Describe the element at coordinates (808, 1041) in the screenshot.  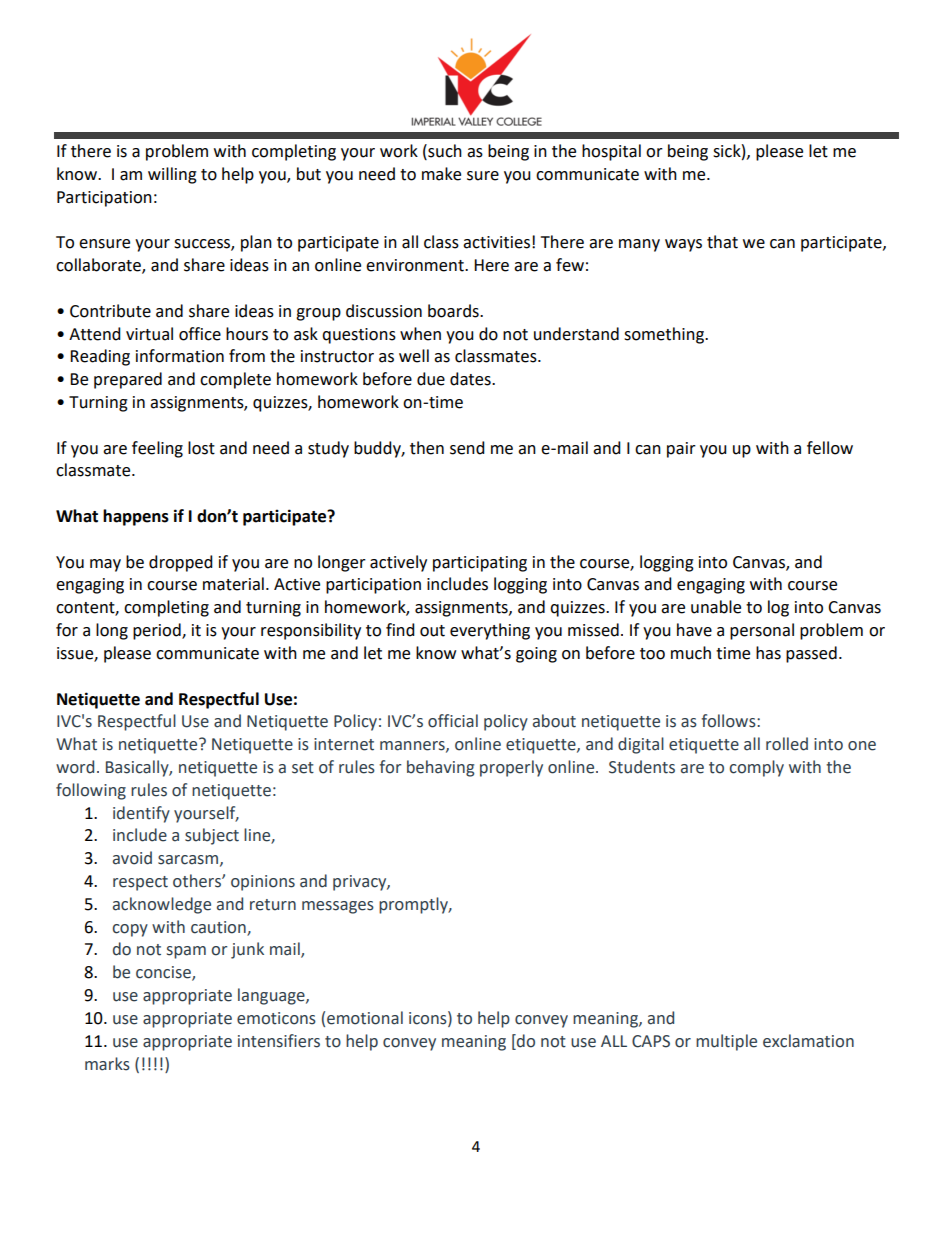
I see `exclamation` at that location.
